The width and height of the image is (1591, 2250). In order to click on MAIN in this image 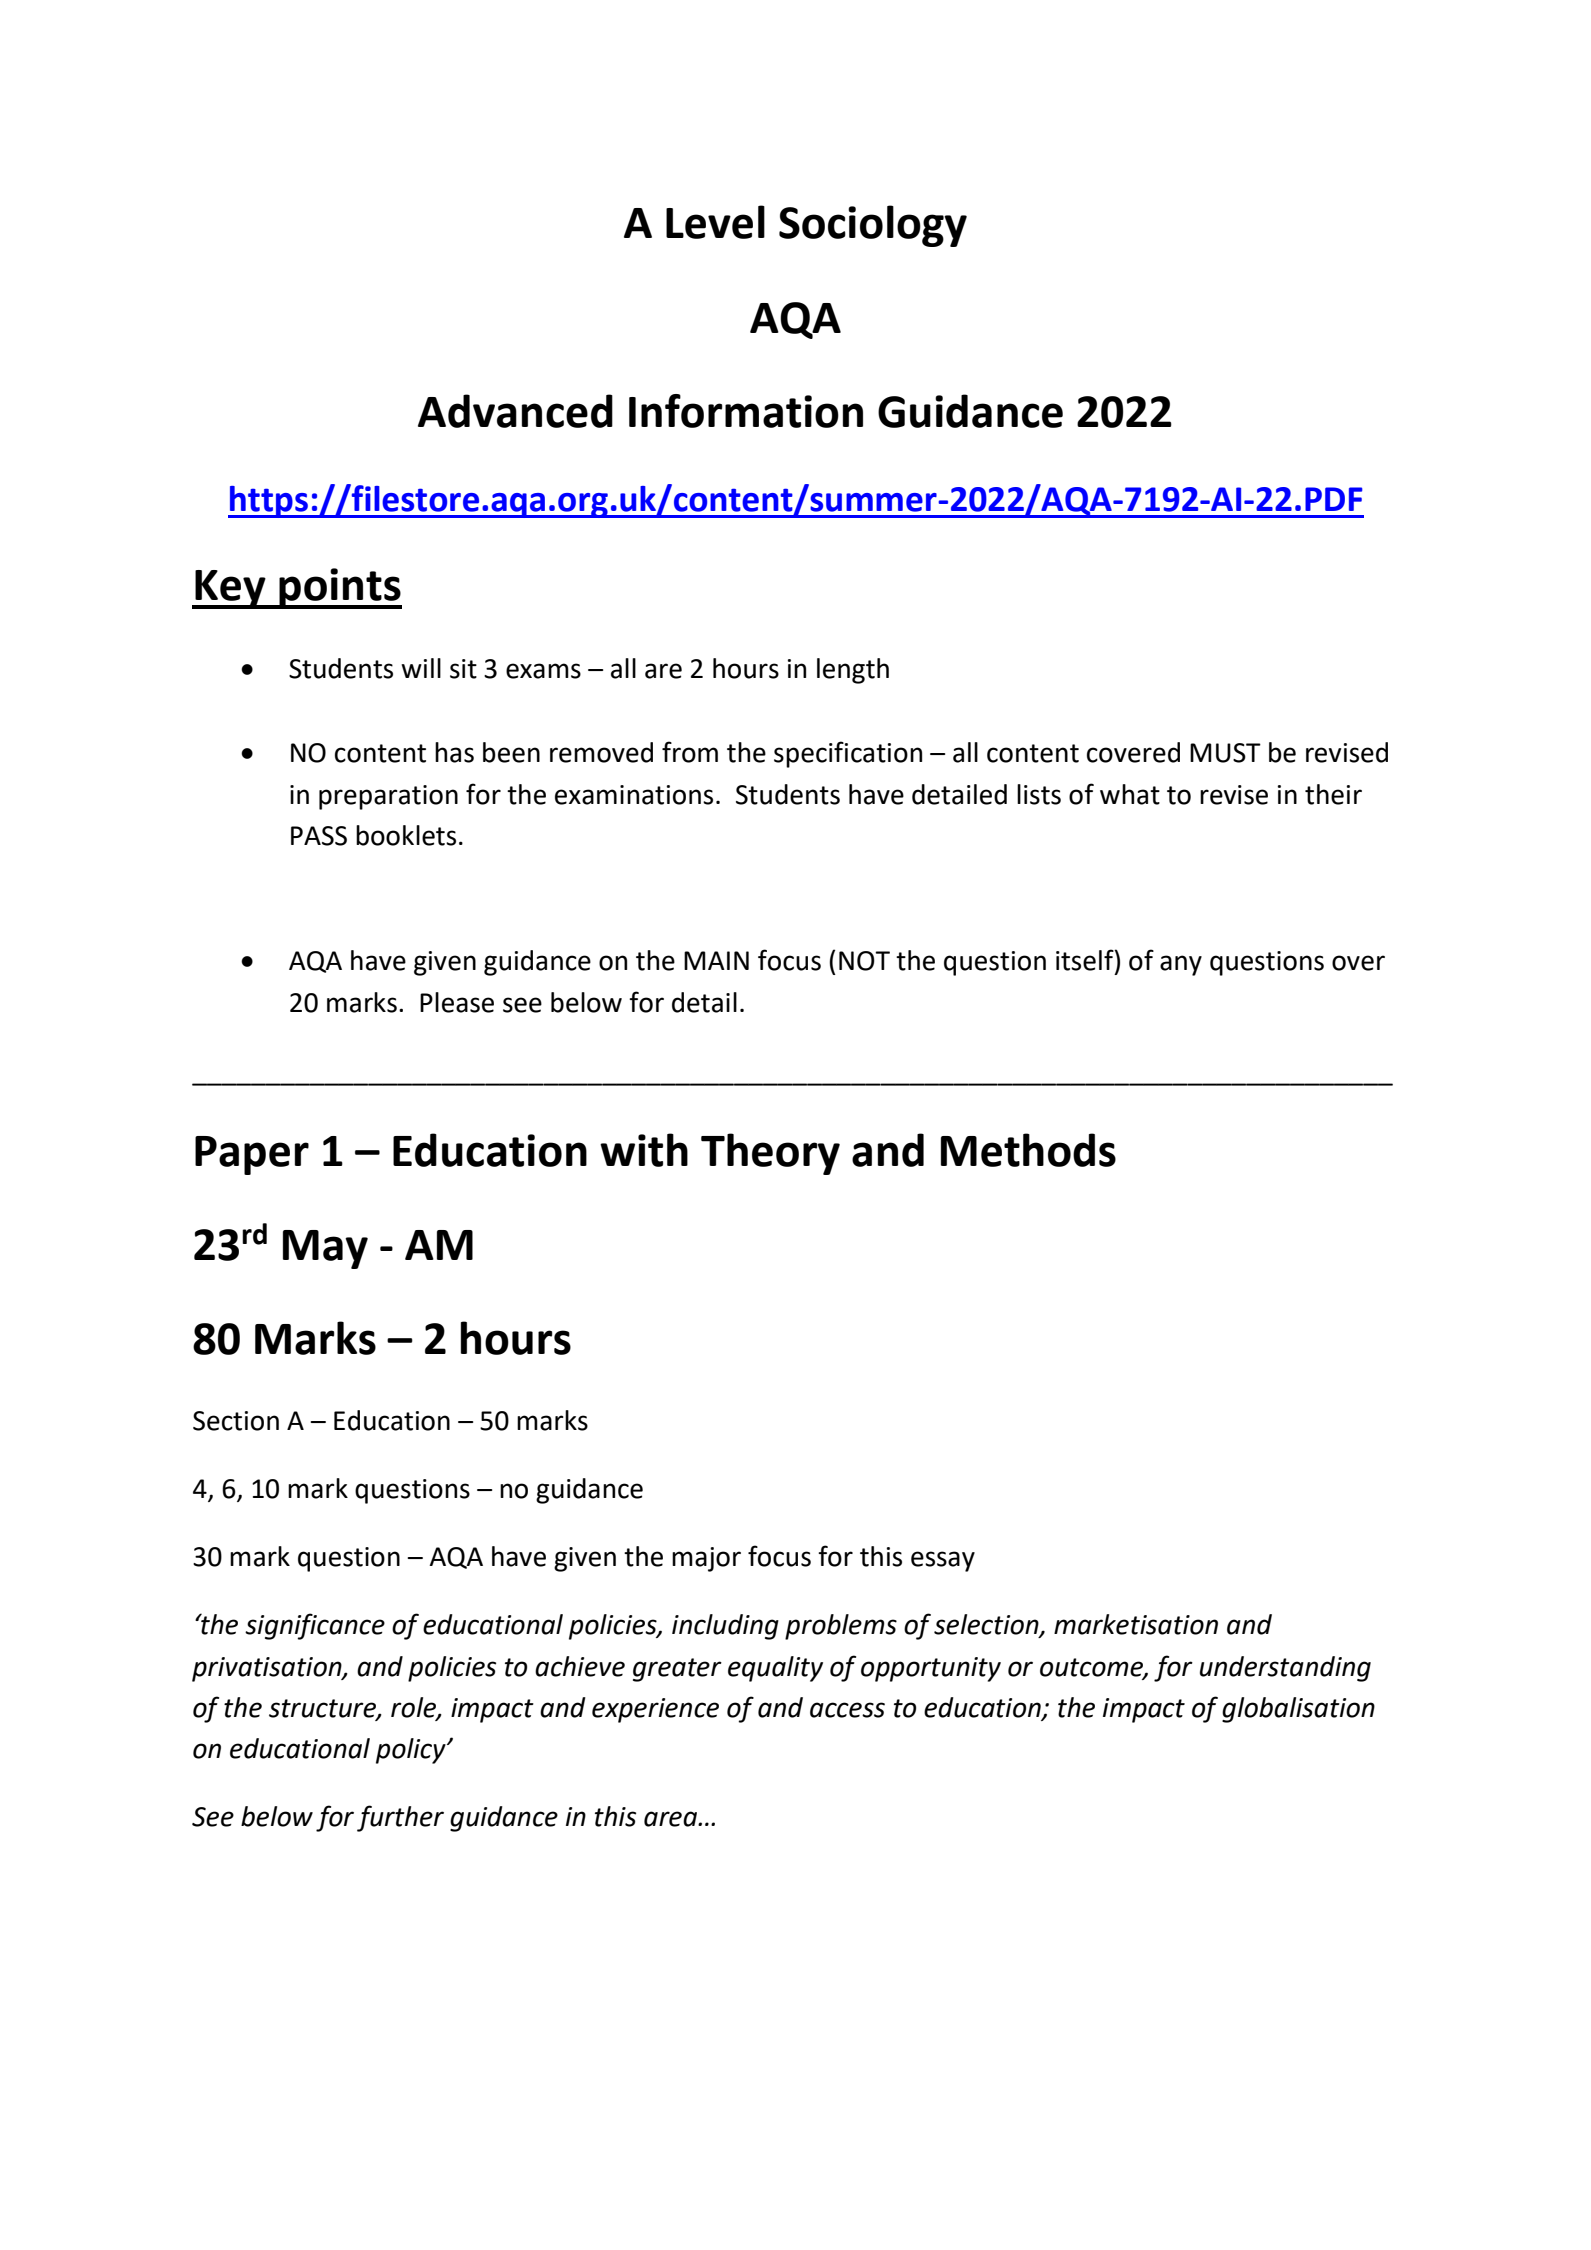, I will do `click(716, 960)`.
